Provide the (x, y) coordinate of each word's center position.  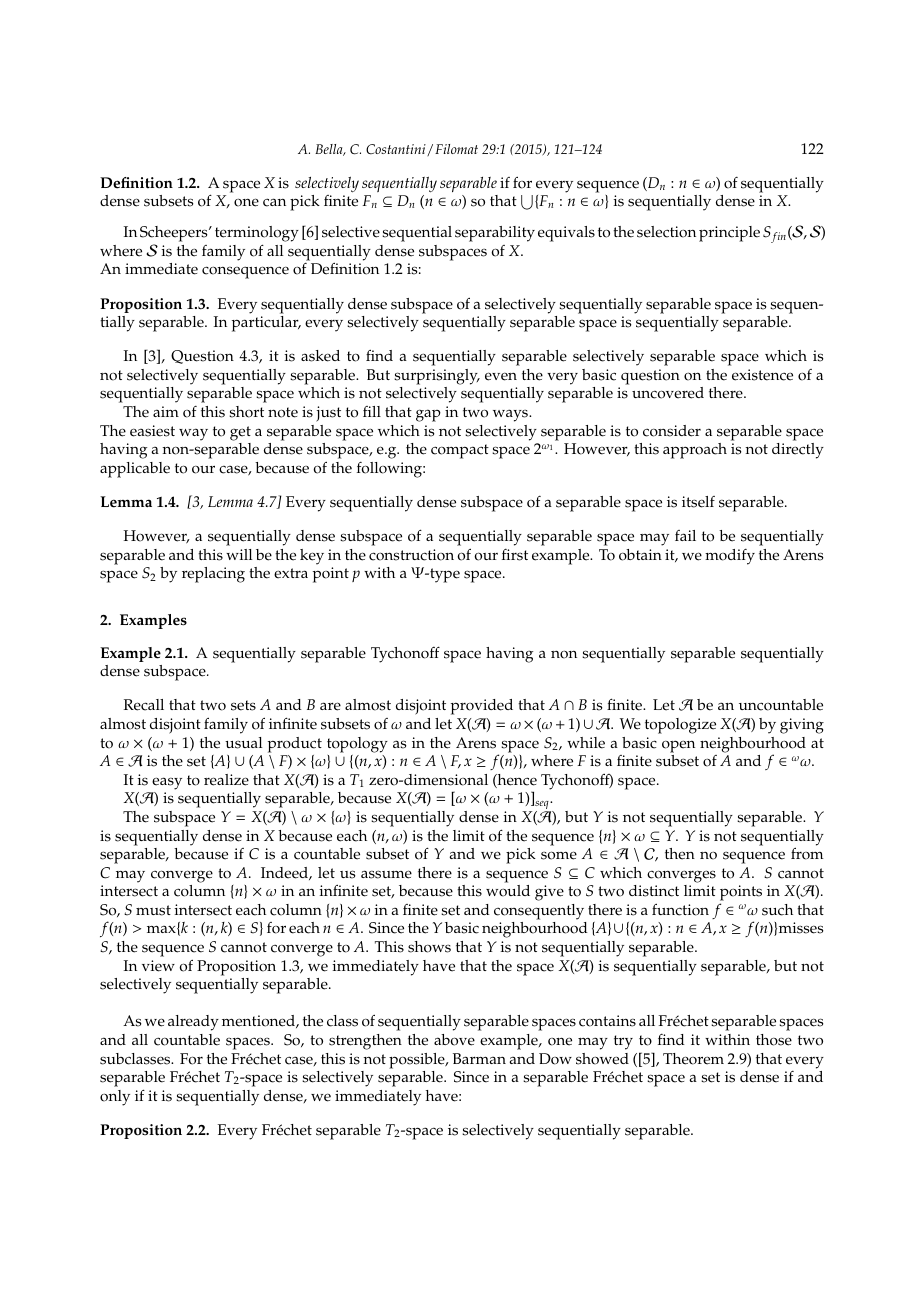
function (680, 909)
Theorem (693, 1059)
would (508, 891)
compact (460, 451)
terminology (257, 235)
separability (495, 234)
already (193, 1023)
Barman (479, 1058)
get (240, 433)
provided (482, 707)
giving (802, 726)
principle (729, 234)
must (153, 910)
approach (695, 451)
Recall (144, 705)
